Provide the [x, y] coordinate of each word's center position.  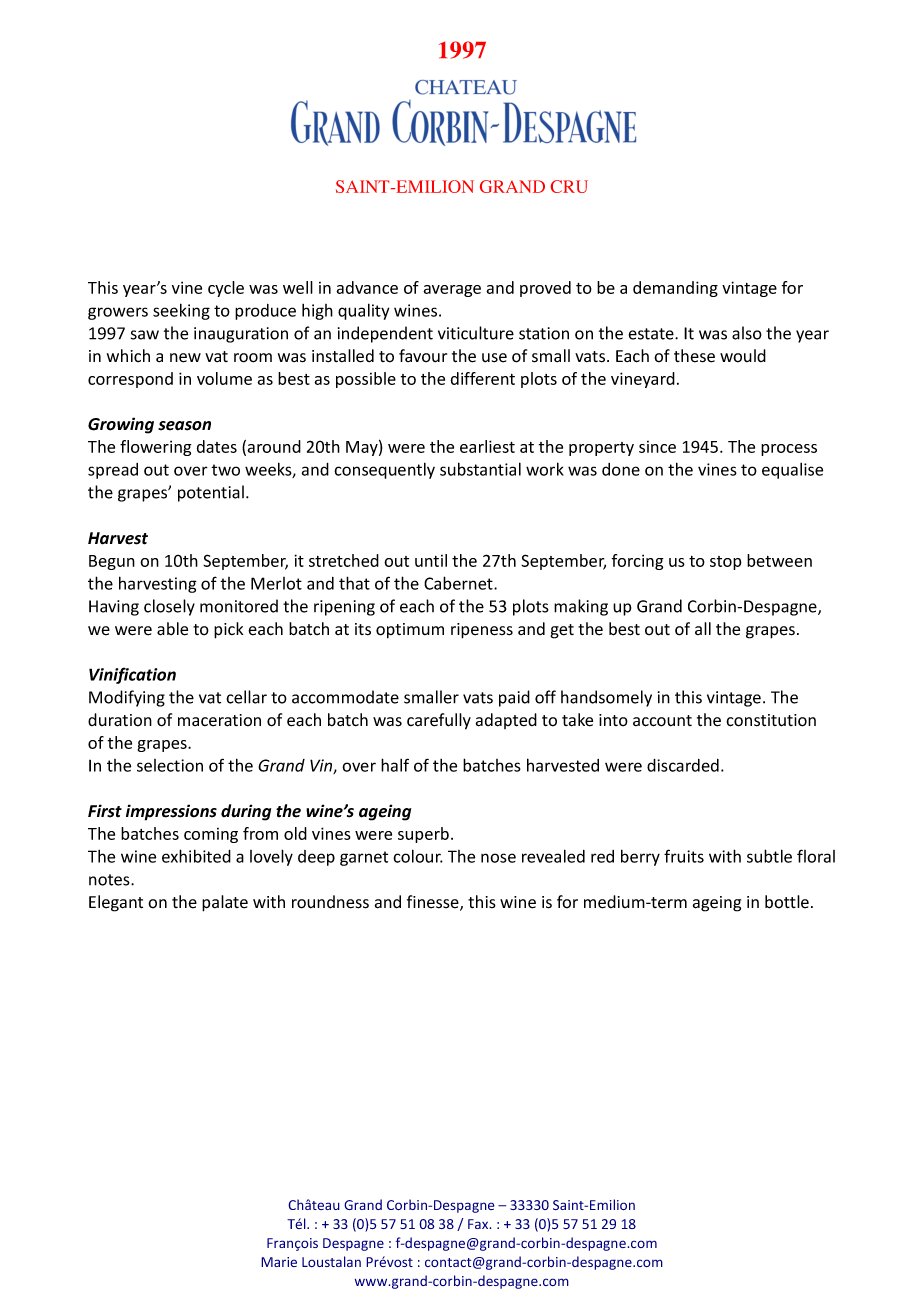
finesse [434, 903]
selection [170, 765]
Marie [279, 1262]
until [431, 560]
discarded [683, 765]
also [747, 333]
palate [225, 903]
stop [726, 563]
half [395, 765]
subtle [769, 856]
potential [211, 493]
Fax [479, 1224]
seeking [181, 311]
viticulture [476, 333]
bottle [787, 902]
